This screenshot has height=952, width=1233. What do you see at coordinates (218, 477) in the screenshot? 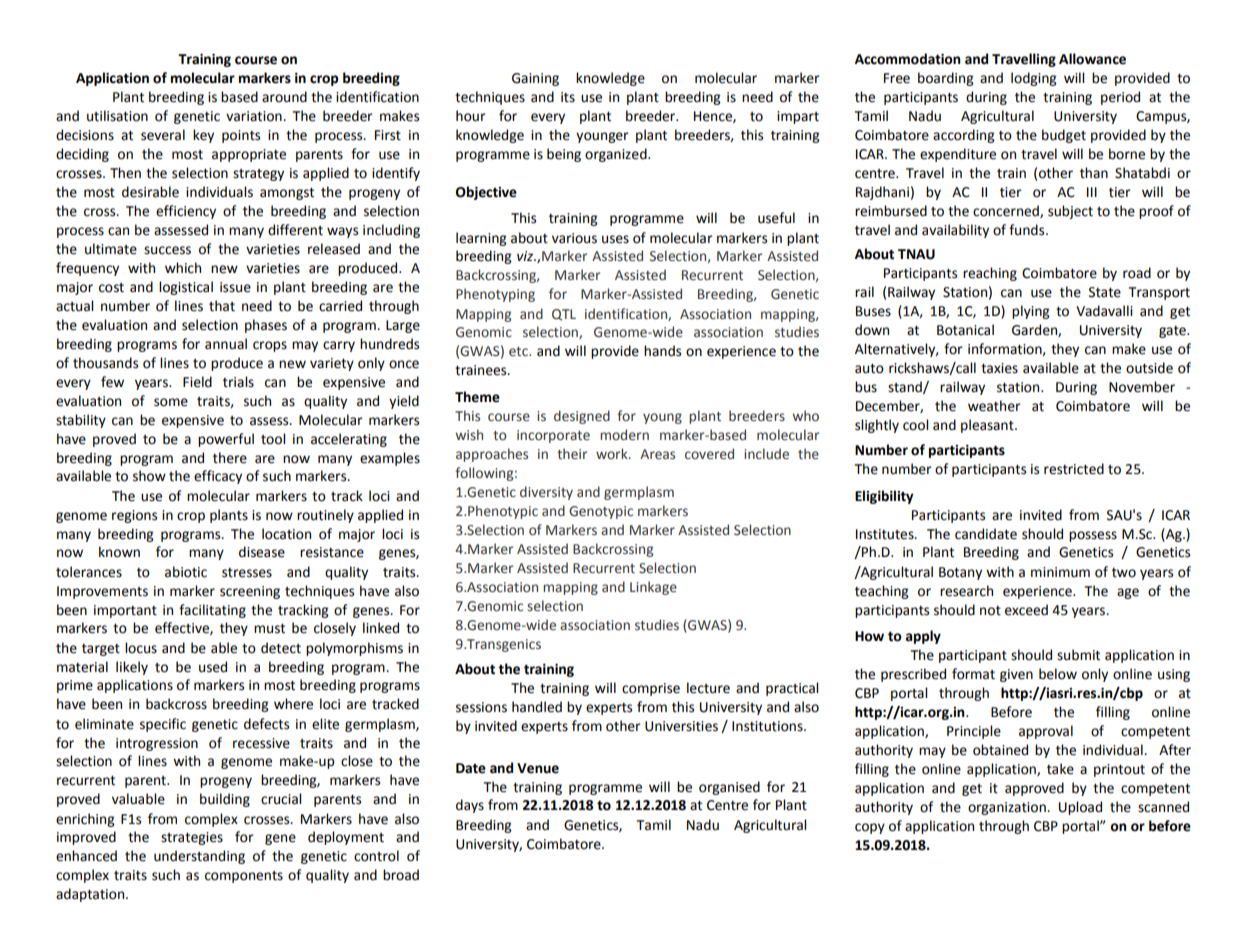
I see `efficacy` at bounding box center [218, 477].
